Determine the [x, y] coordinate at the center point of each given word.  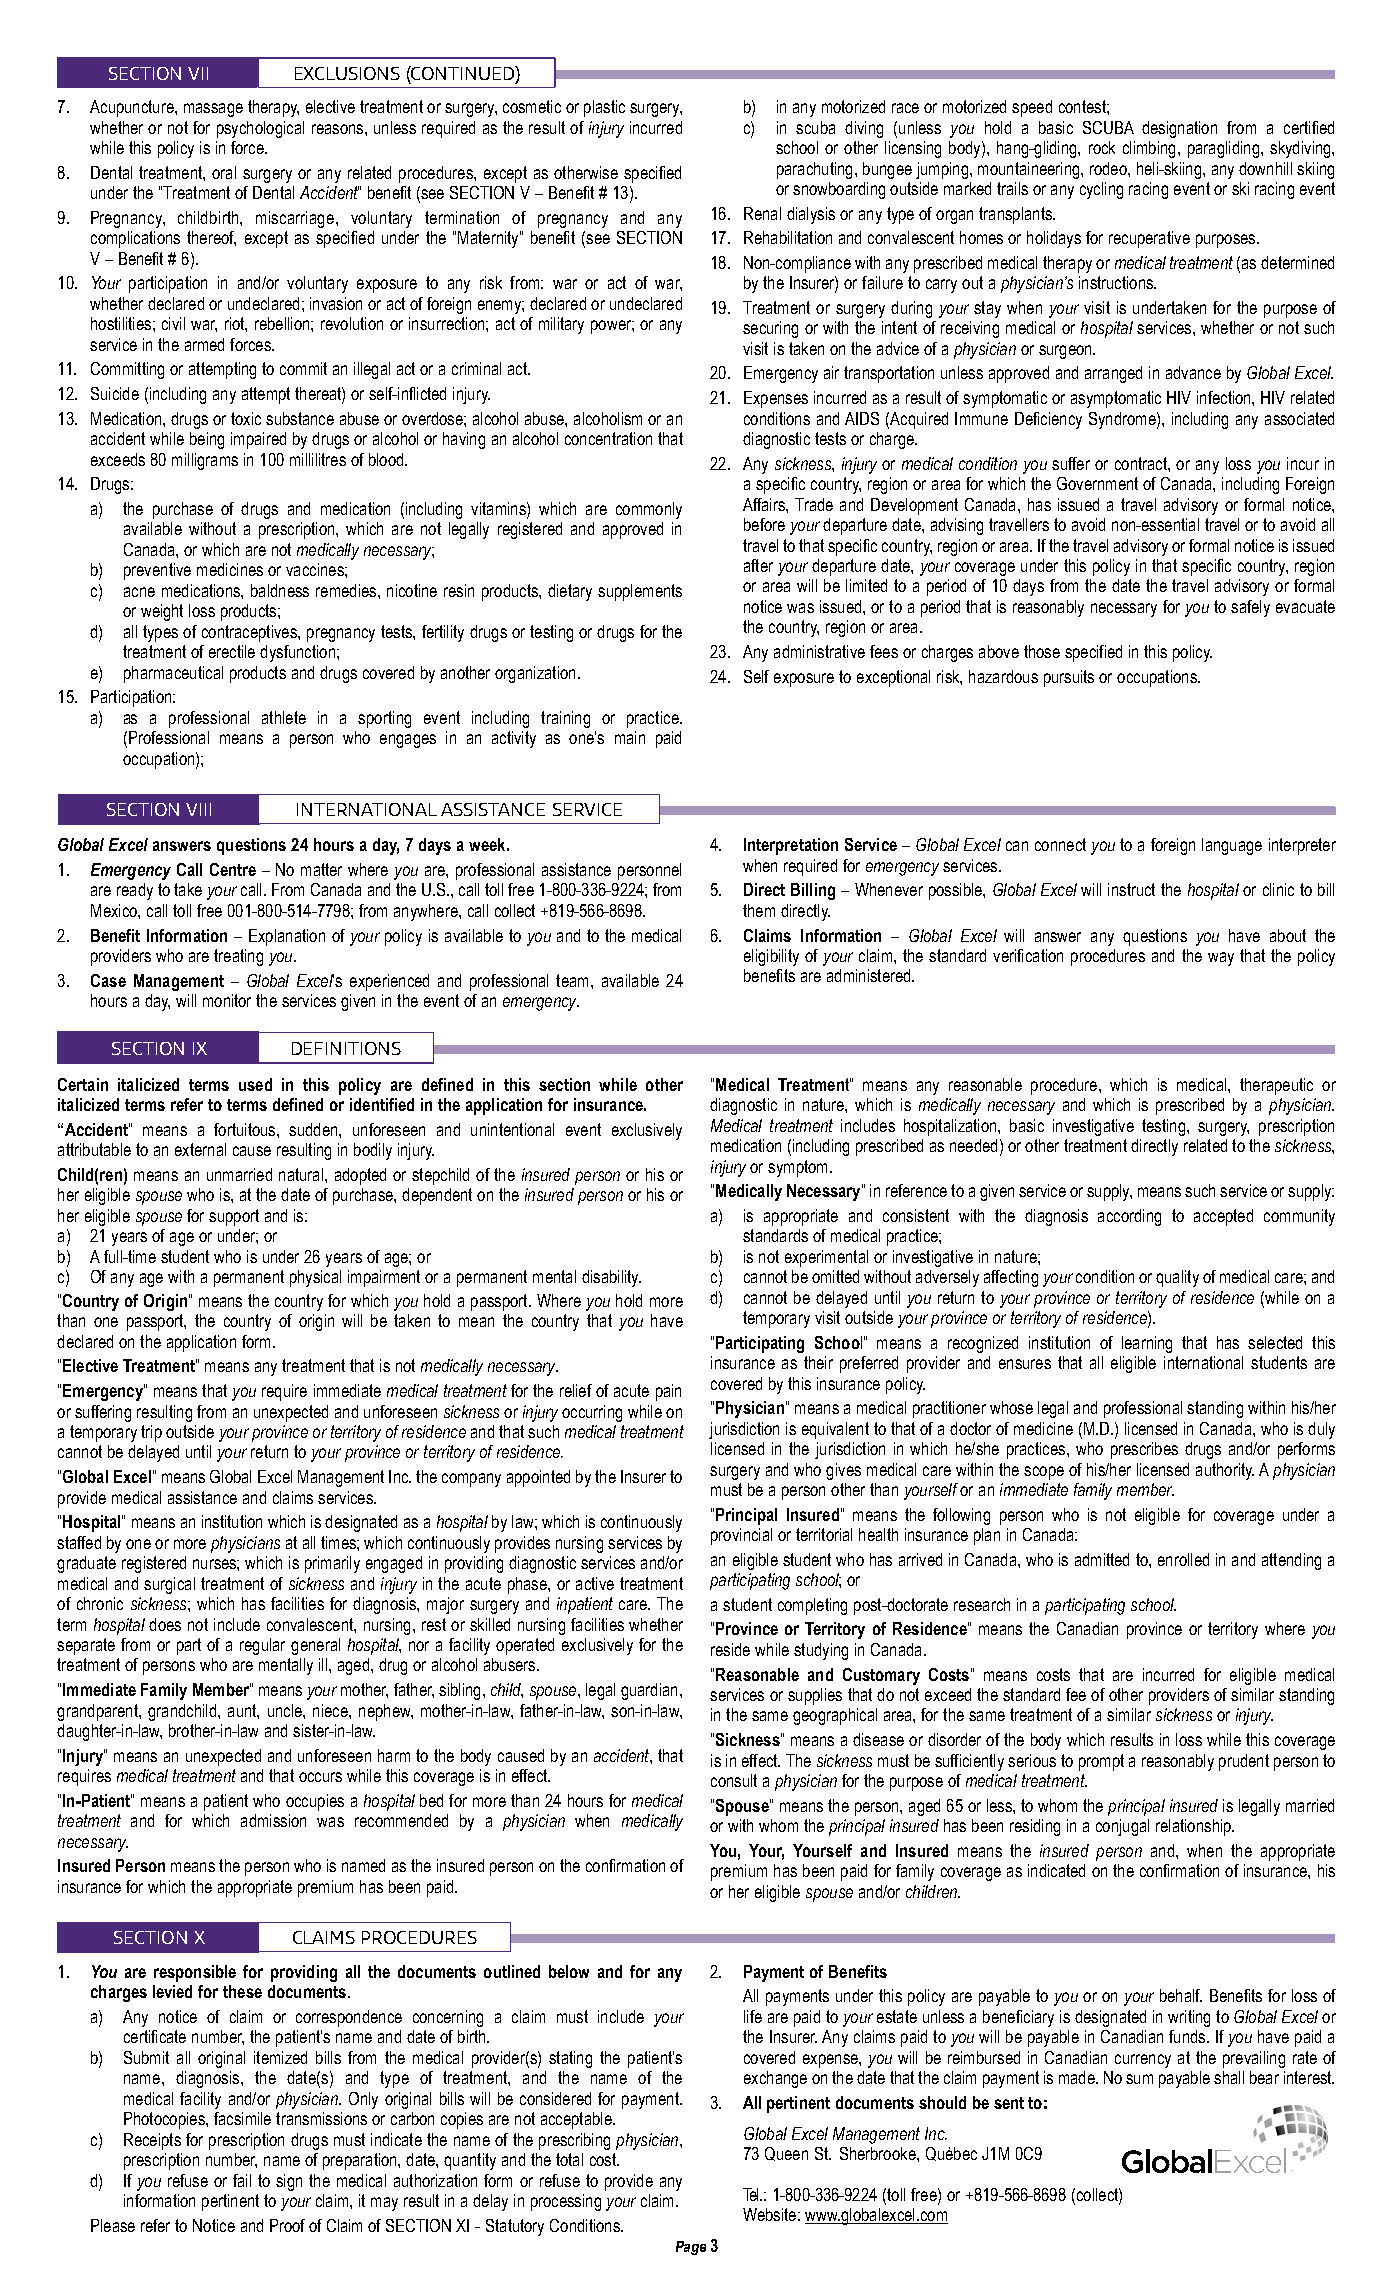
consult [734, 1780]
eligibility [771, 957]
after [758, 565]
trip [151, 1433]
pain [668, 1392]
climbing [1149, 149]
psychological [260, 129]
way [1221, 959]
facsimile [242, 2118]
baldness [280, 590]
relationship [1194, 1827]
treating [238, 957]
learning [1147, 1344]
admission [273, 1820]
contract [1142, 463]
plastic [604, 108]
